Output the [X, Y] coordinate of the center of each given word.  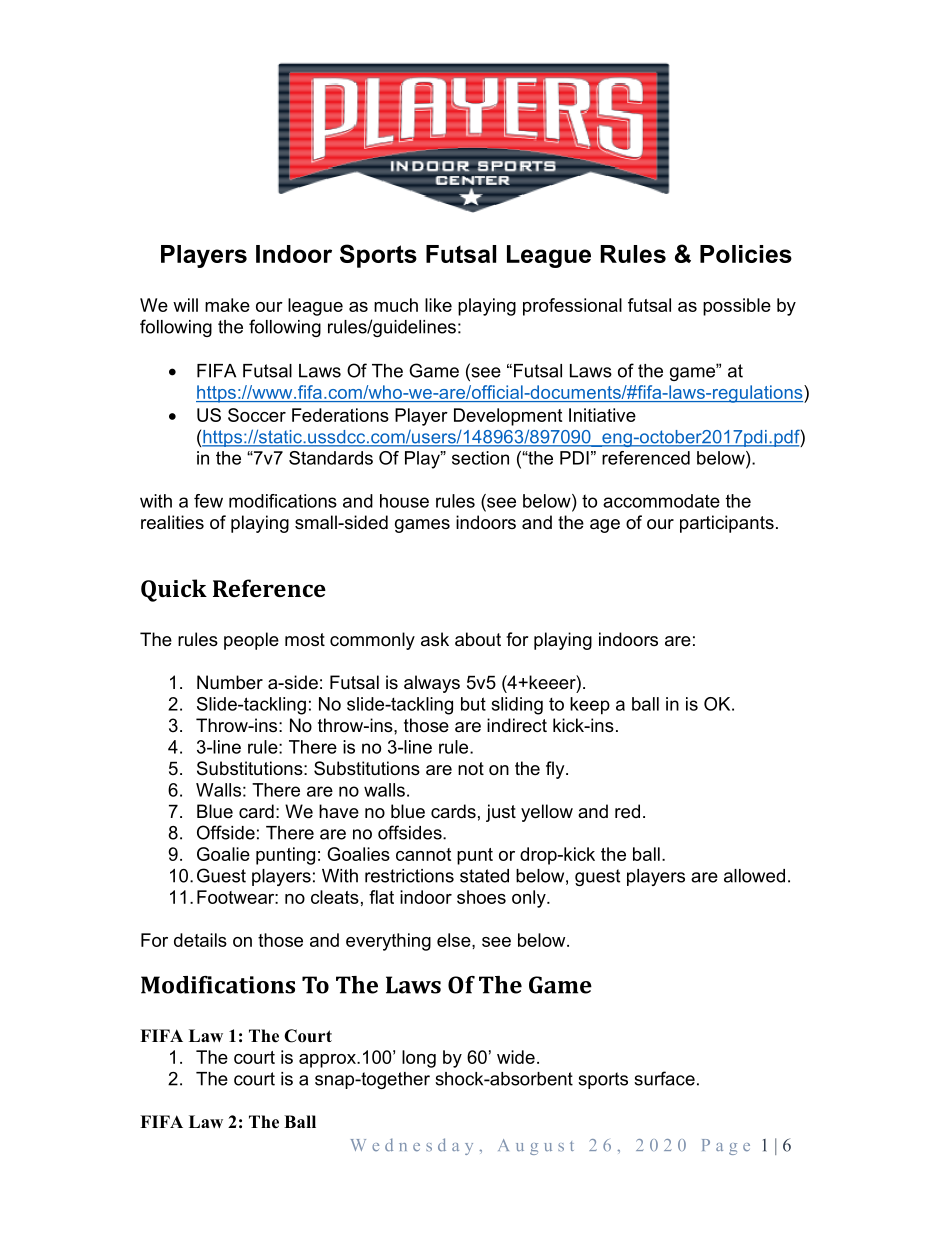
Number [230, 682]
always [432, 684]
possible [737, 307]
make [227, 305]
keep [590, 706]
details [200, 940]
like [438, 305]
